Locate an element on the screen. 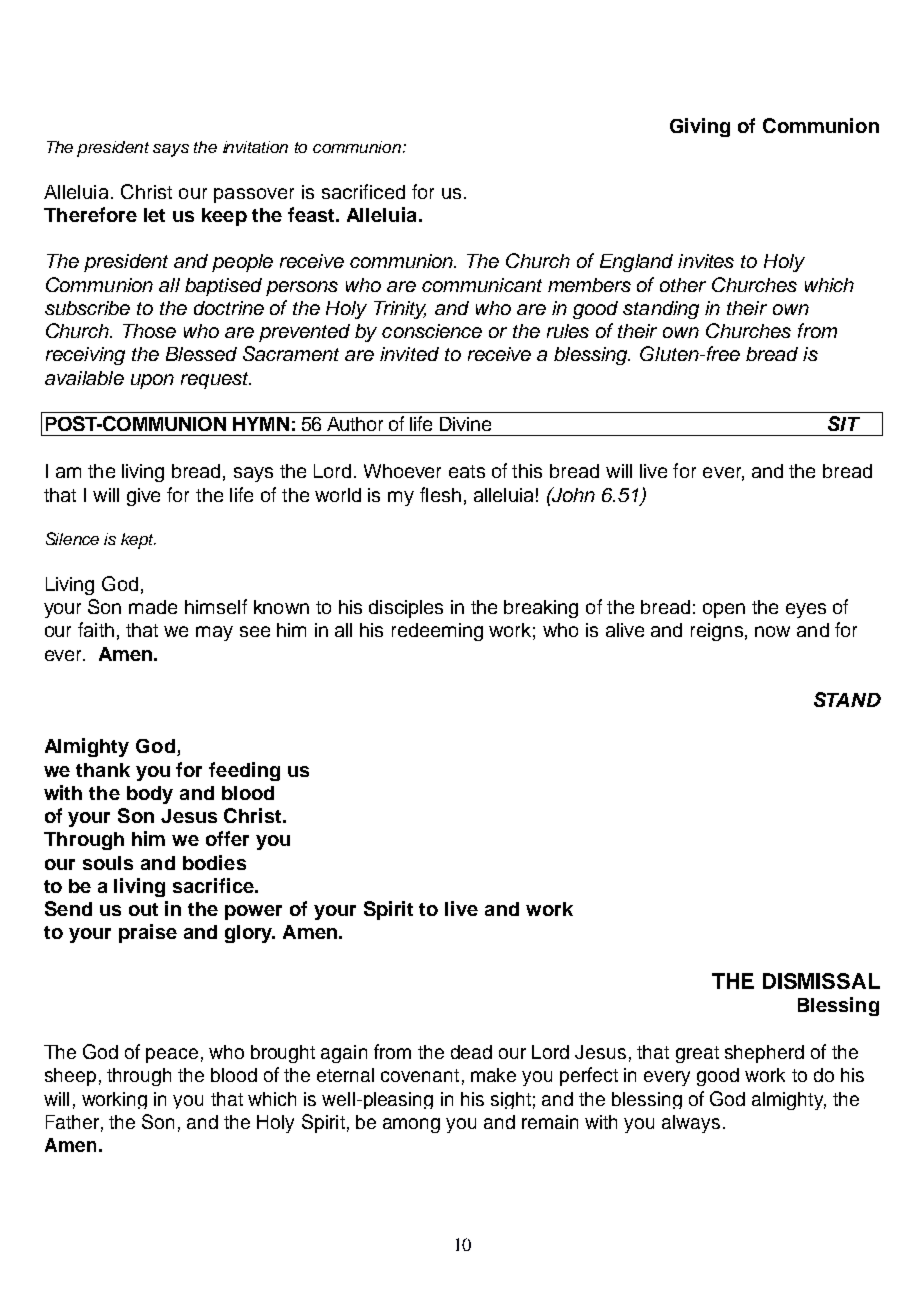  peace is located at coordinates (172, 1055).
